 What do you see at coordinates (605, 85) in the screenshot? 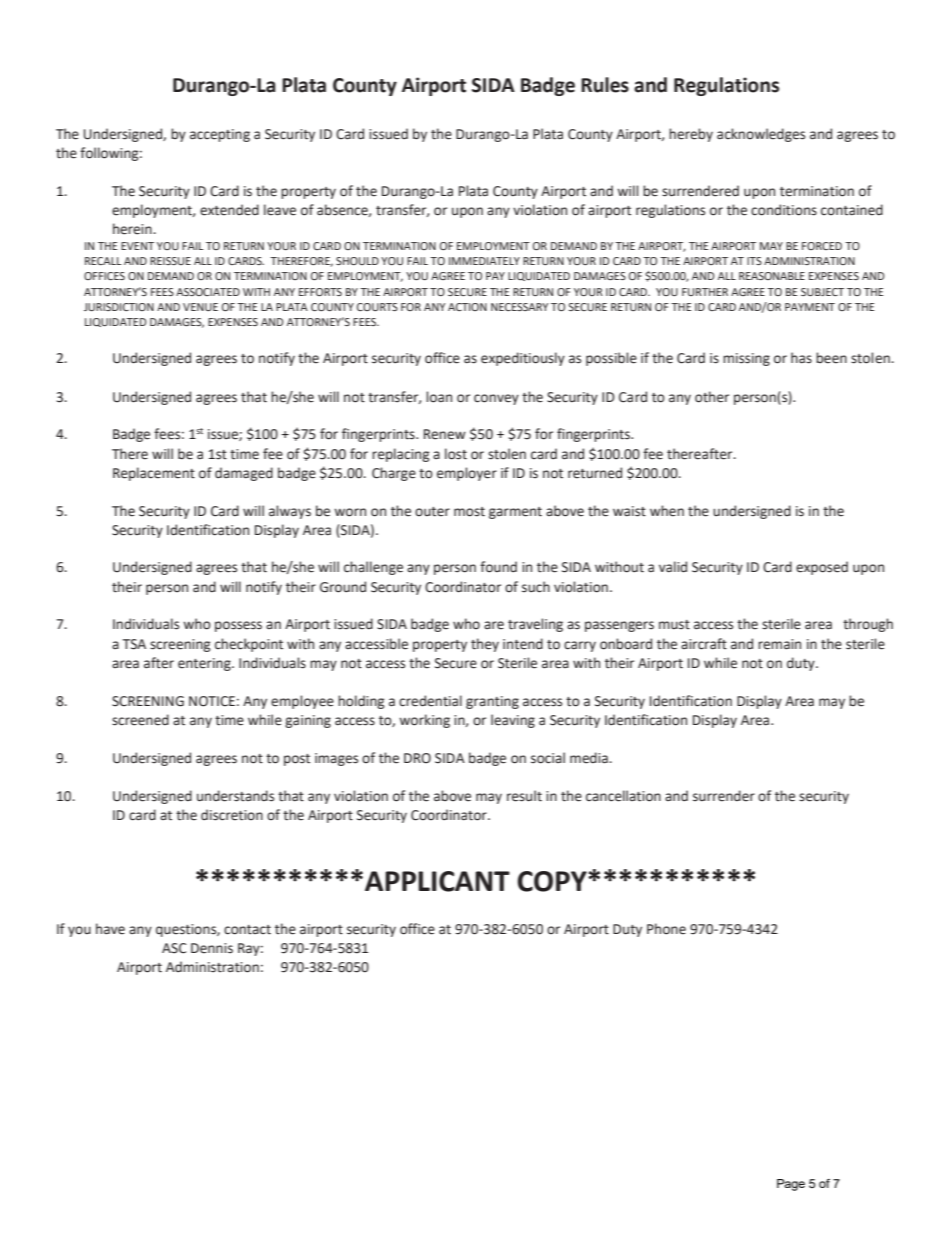
I see `Rules` at bounding box center [605, 85].
